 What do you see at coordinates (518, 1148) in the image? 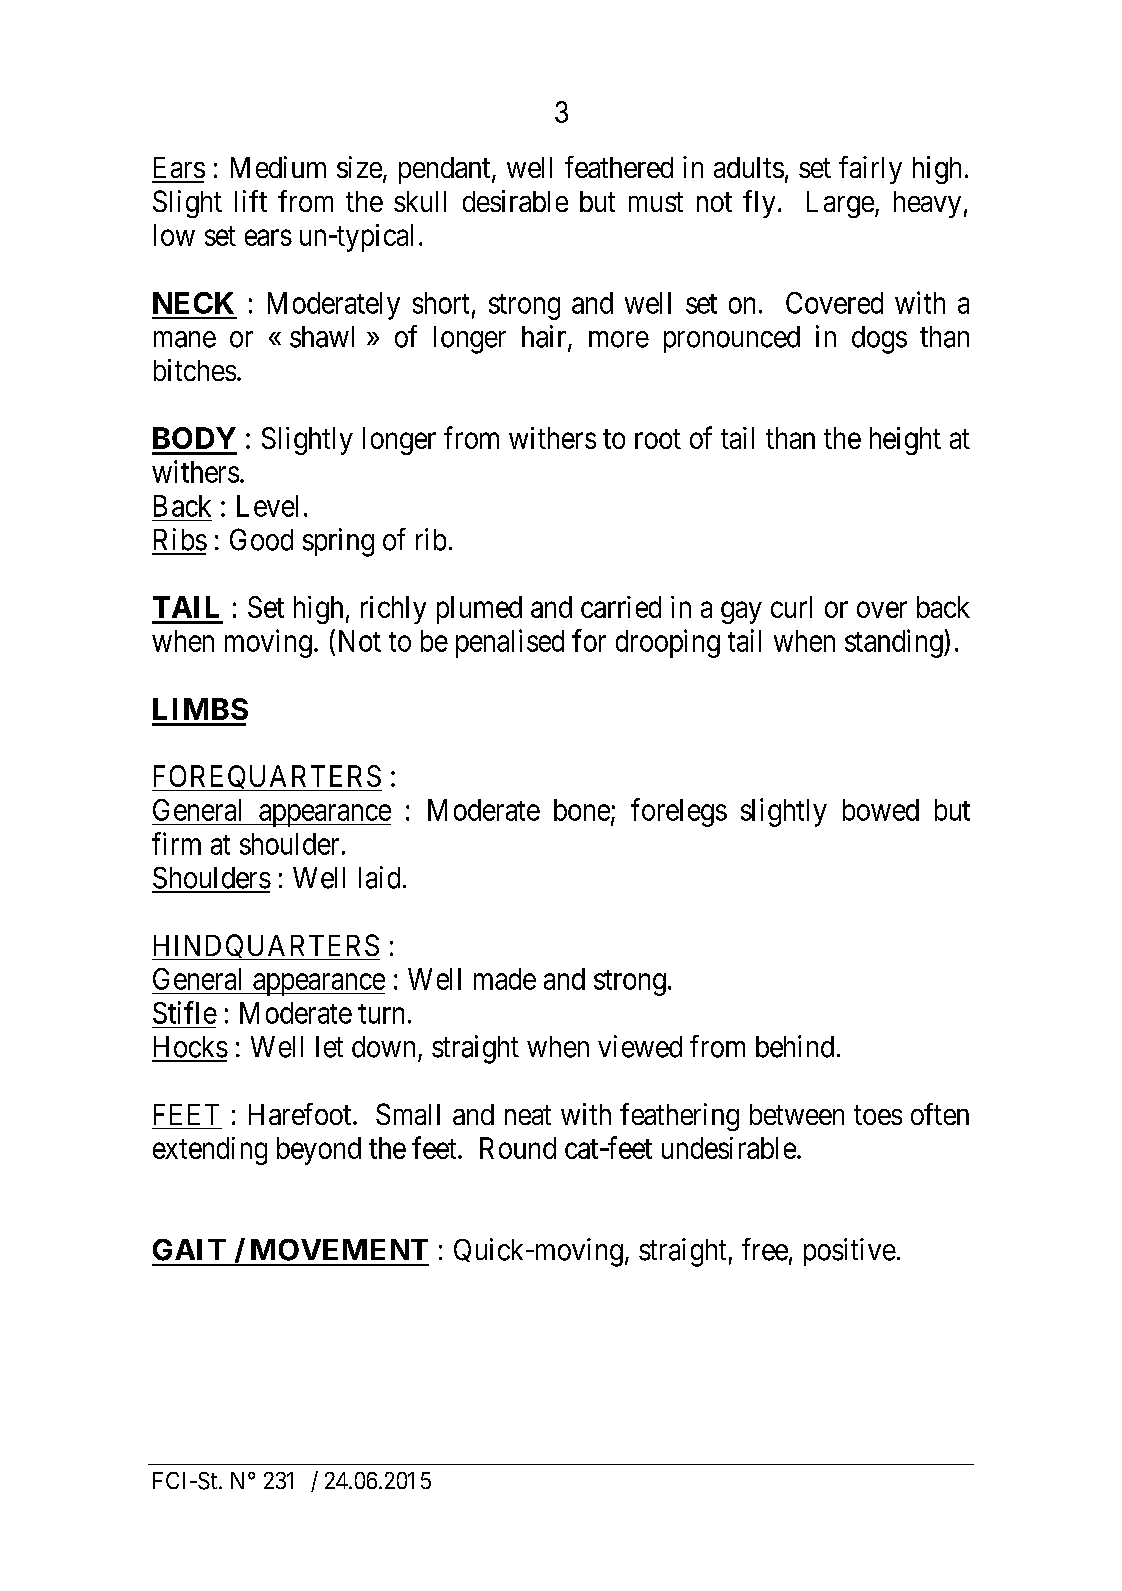
I see `Round` at bounding box center [518, 1148].
